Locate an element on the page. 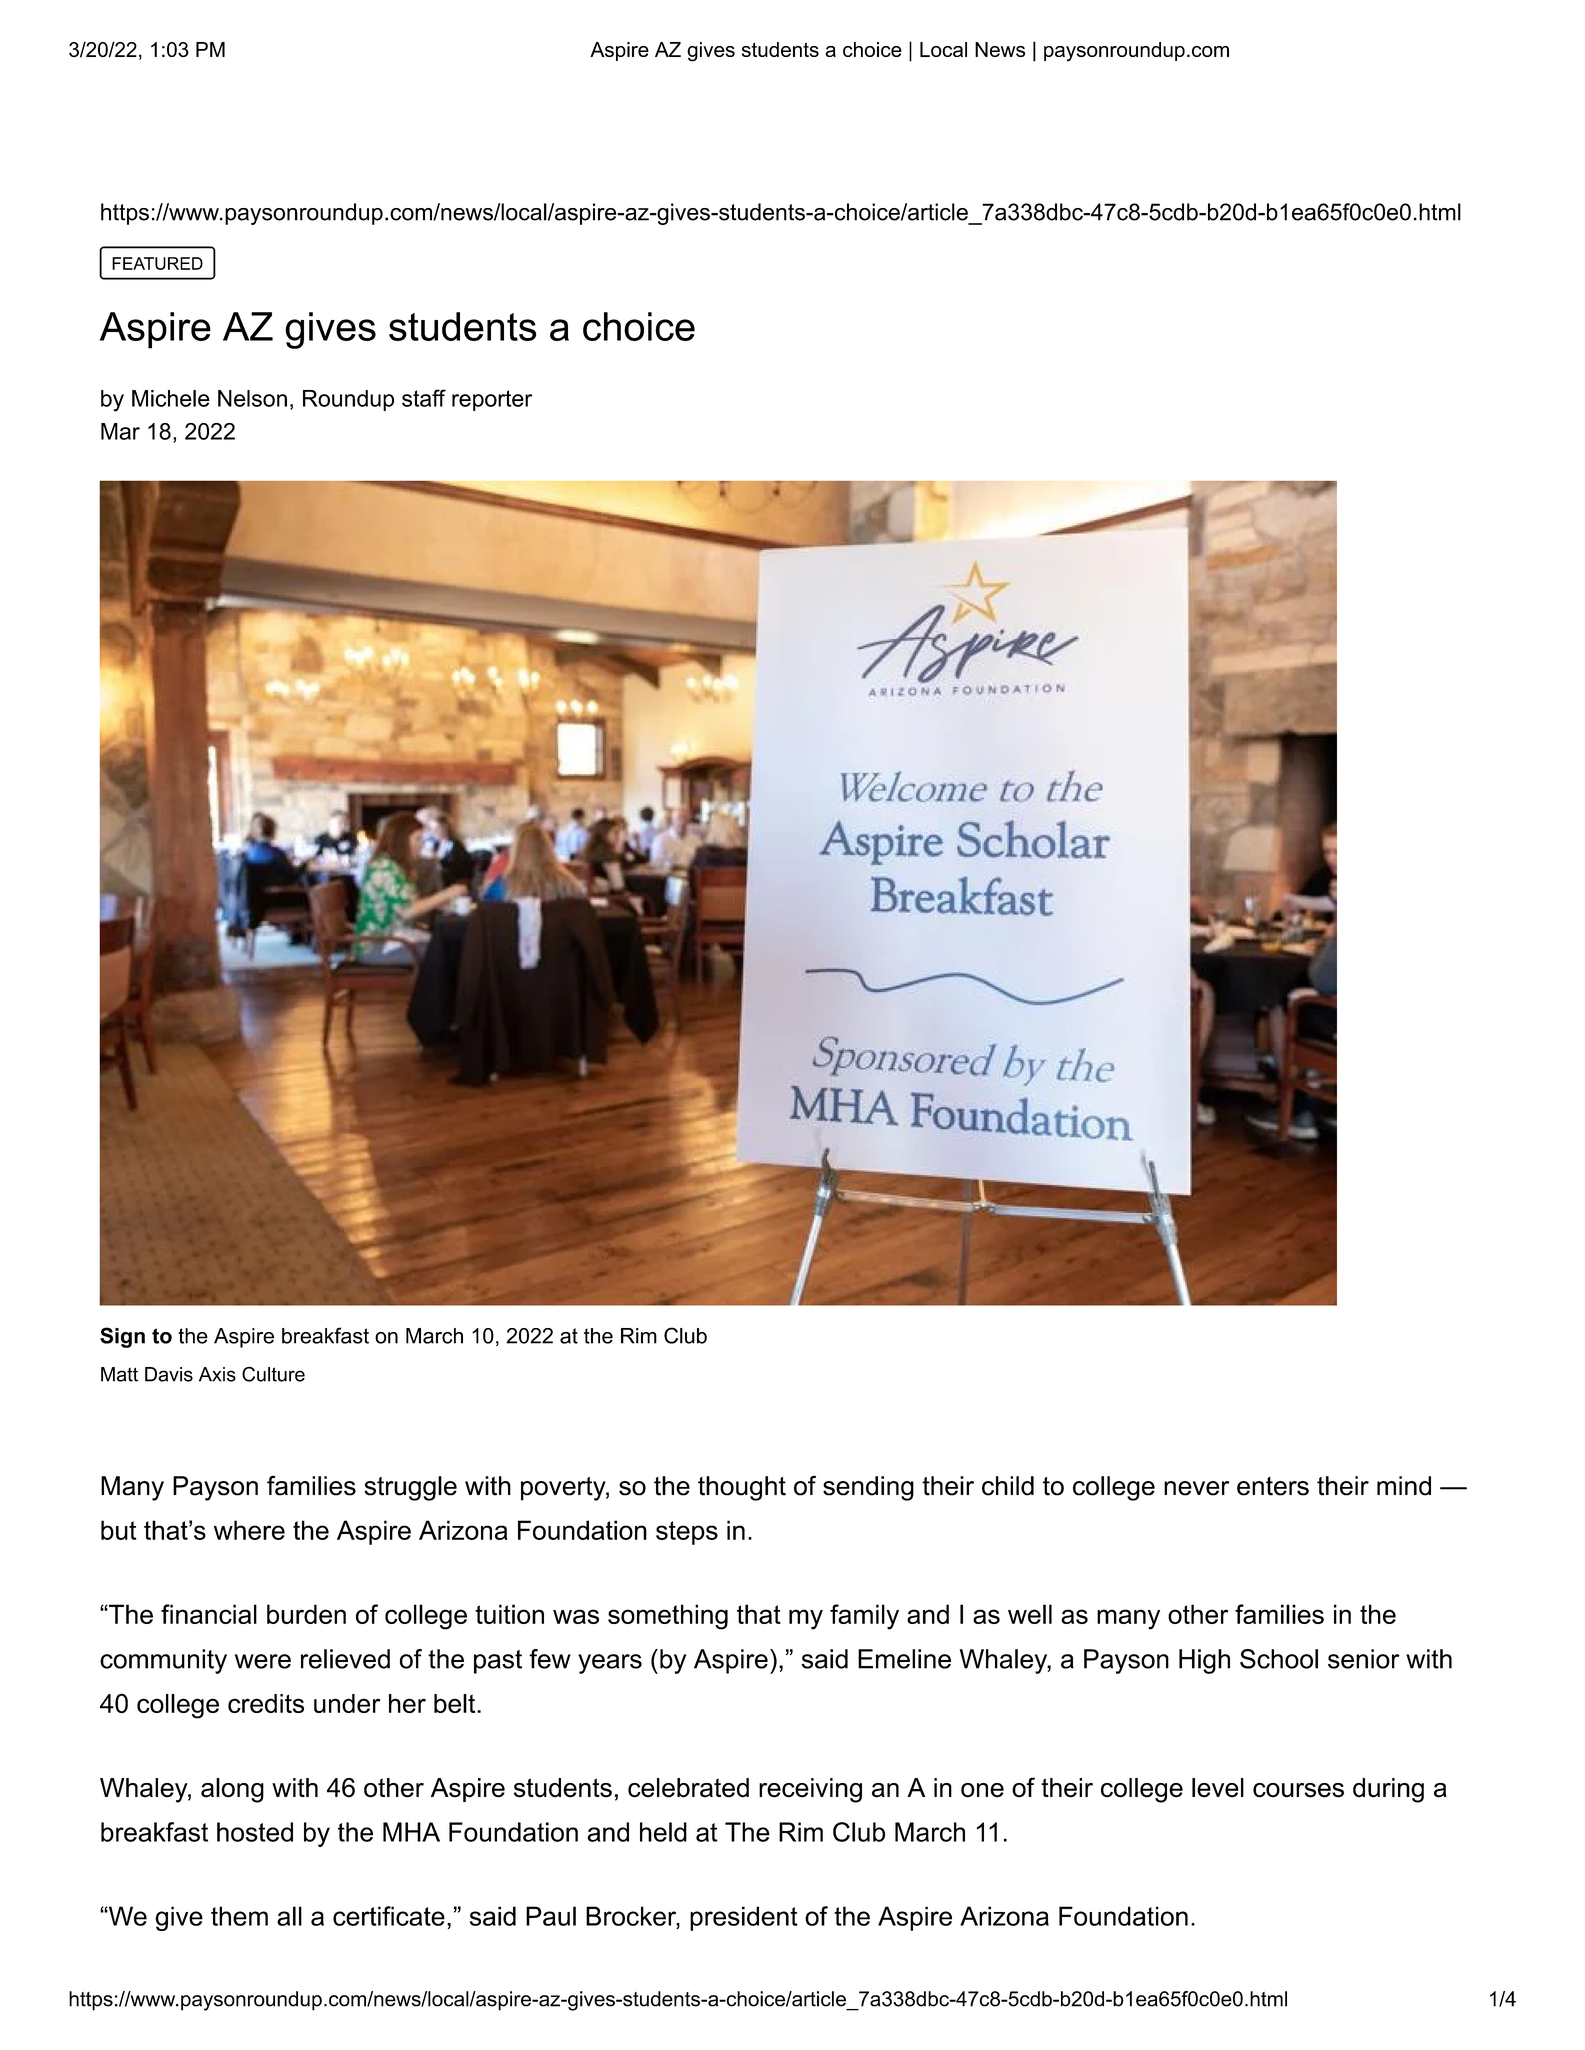  level is located at coordinates (1218, 1788).
